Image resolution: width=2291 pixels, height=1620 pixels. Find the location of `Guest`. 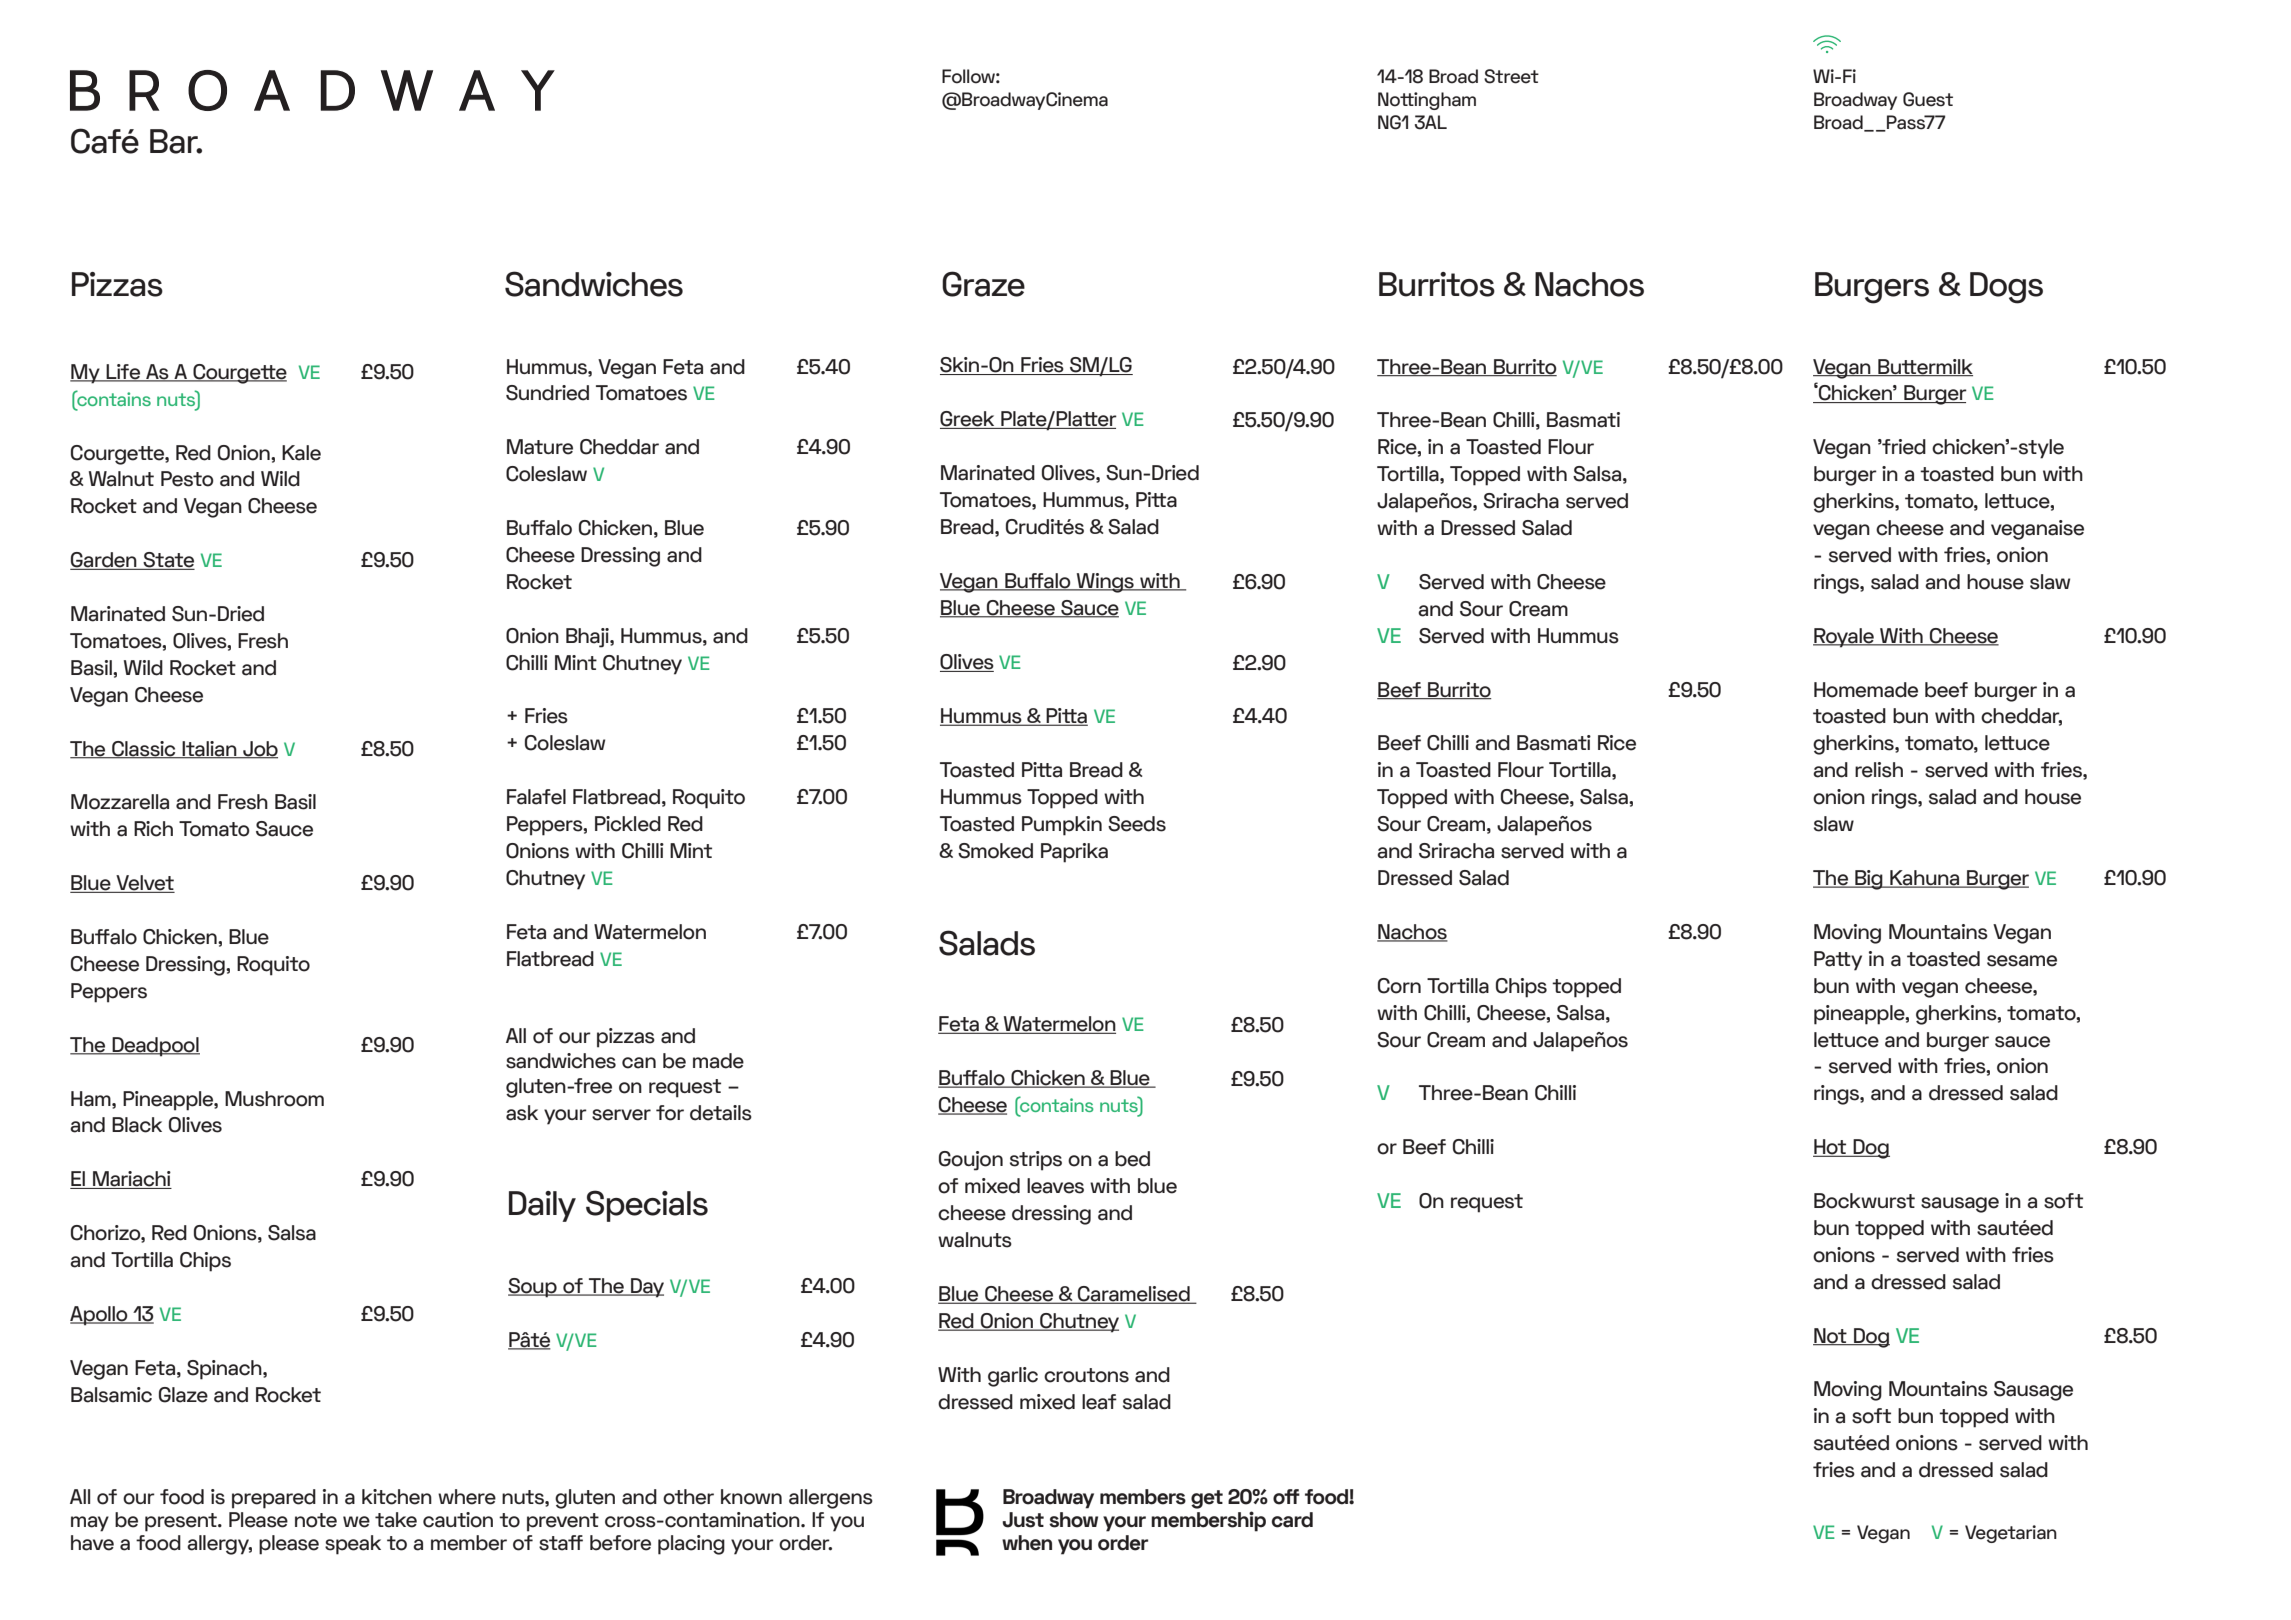

Guest is located at coordinates (1928, 99).
